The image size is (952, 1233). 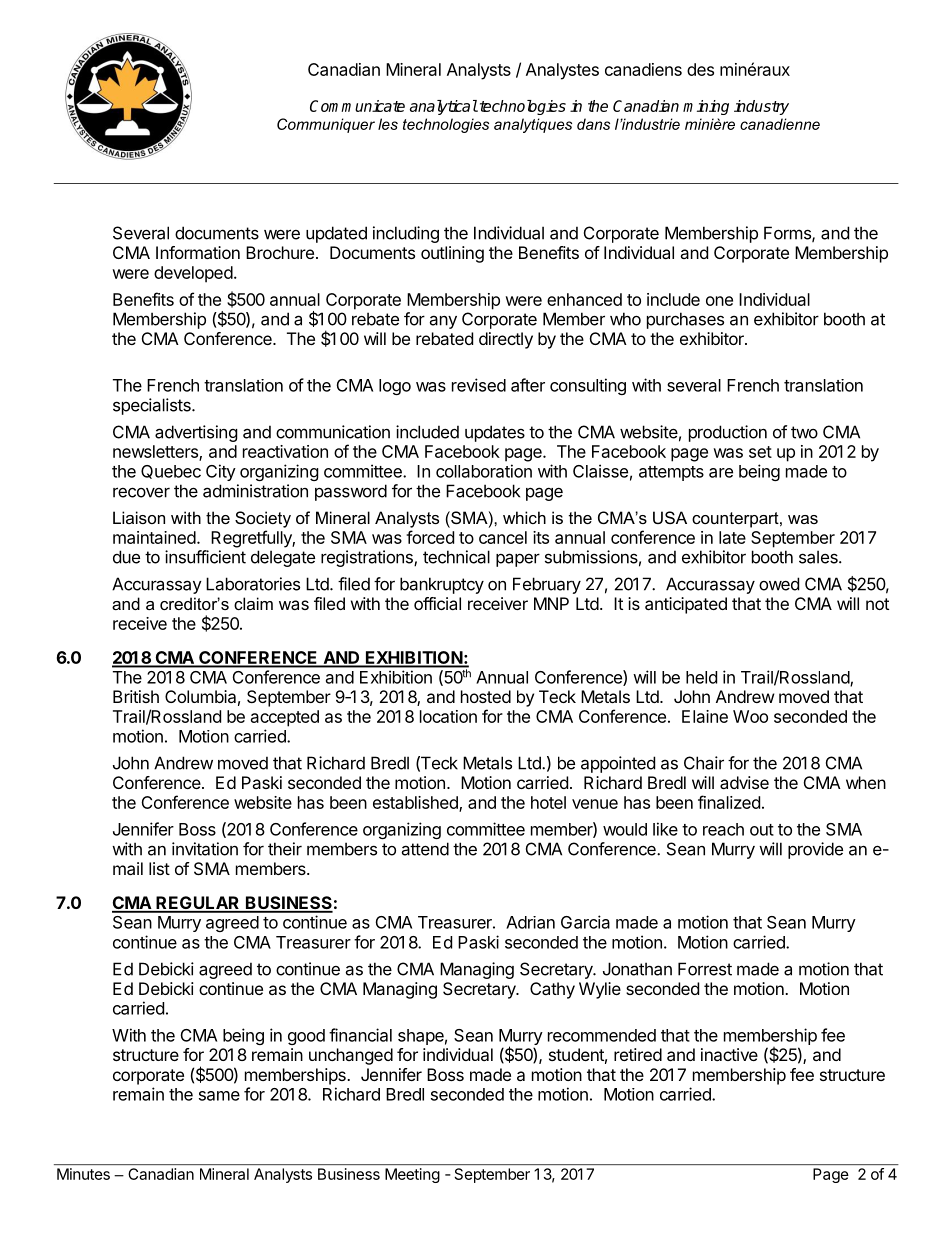 What do you see at coordinates (412, 1175) in the screenshot?
I see `Meeting` at bounding box center [412, 1175].
